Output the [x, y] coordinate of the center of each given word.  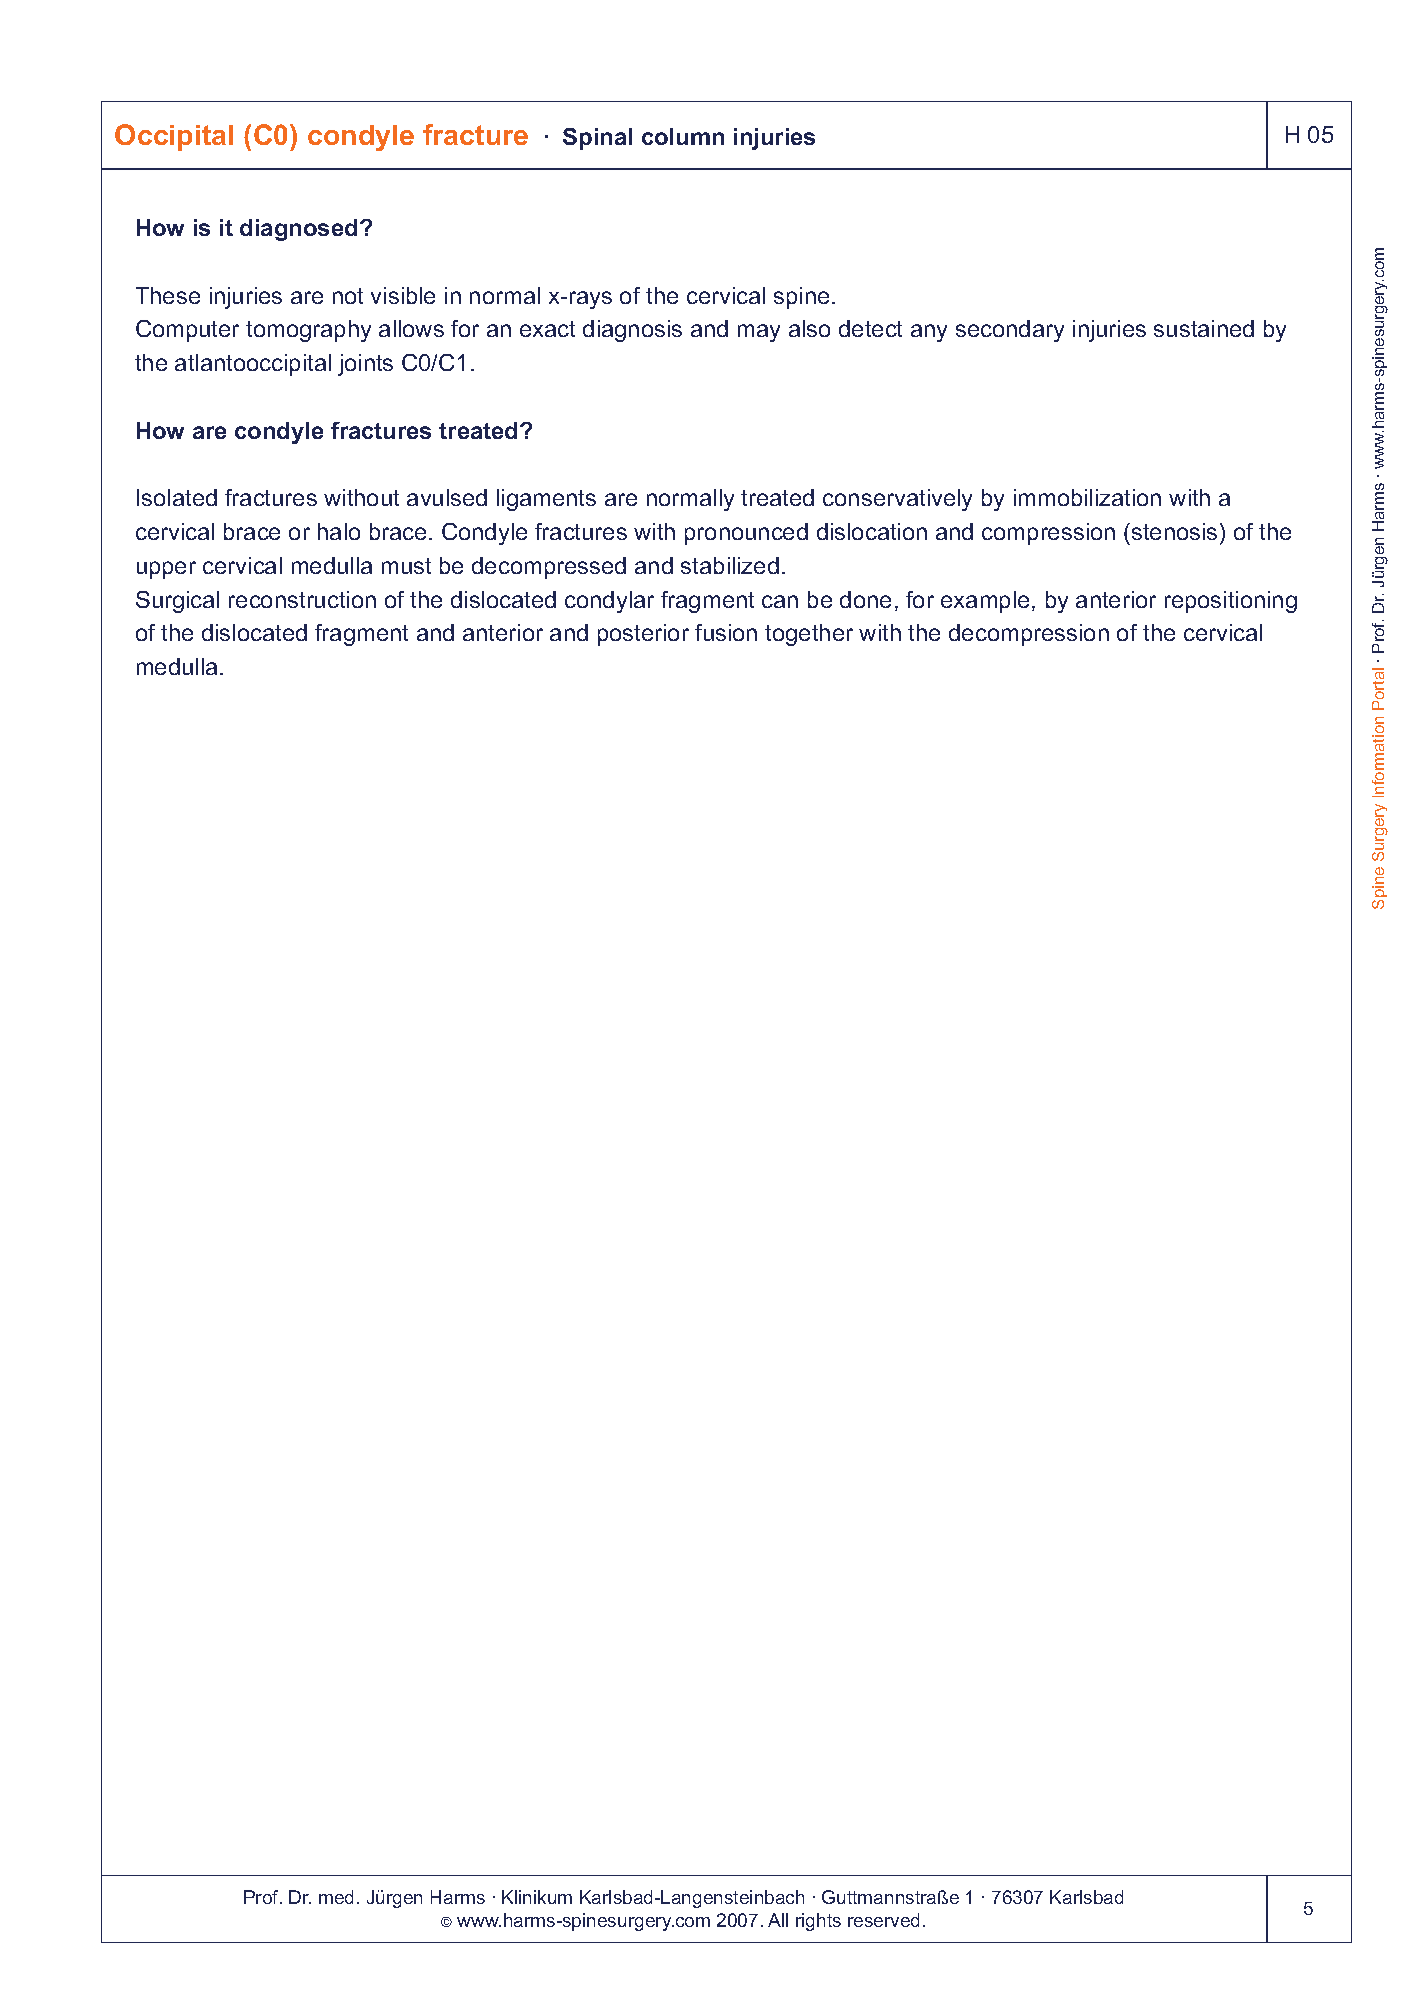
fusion [726, 632]
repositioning [1231, 602]
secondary [1010, 331]
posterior [643, 635]
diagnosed [298, 230]
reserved [883, 1920]
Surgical [177, 602]
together [809, 635]
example [985, 602]
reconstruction [302, 599]
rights [818, 1922]
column [683, 136]
